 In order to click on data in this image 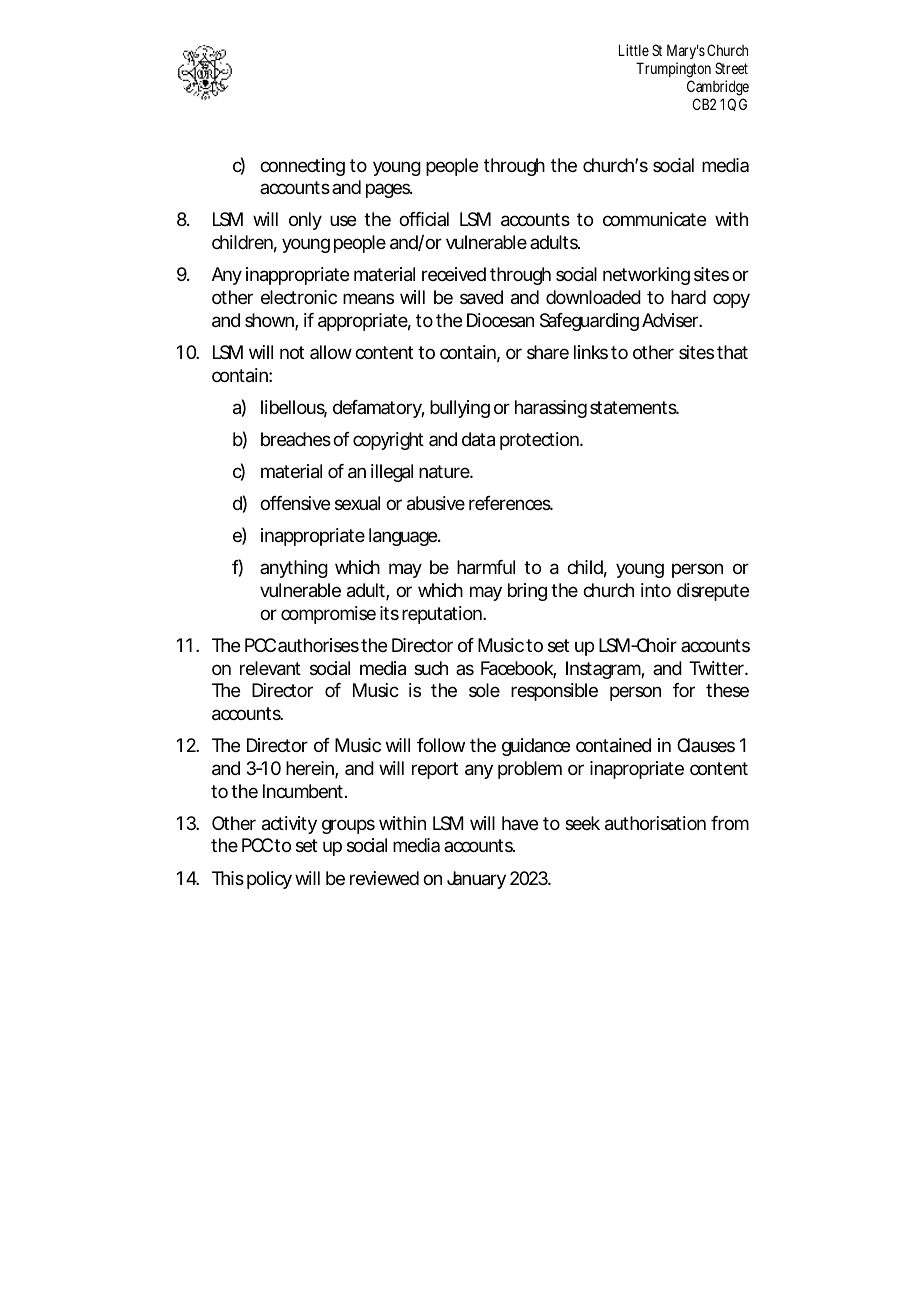, I will do `click(478, 439)`.
